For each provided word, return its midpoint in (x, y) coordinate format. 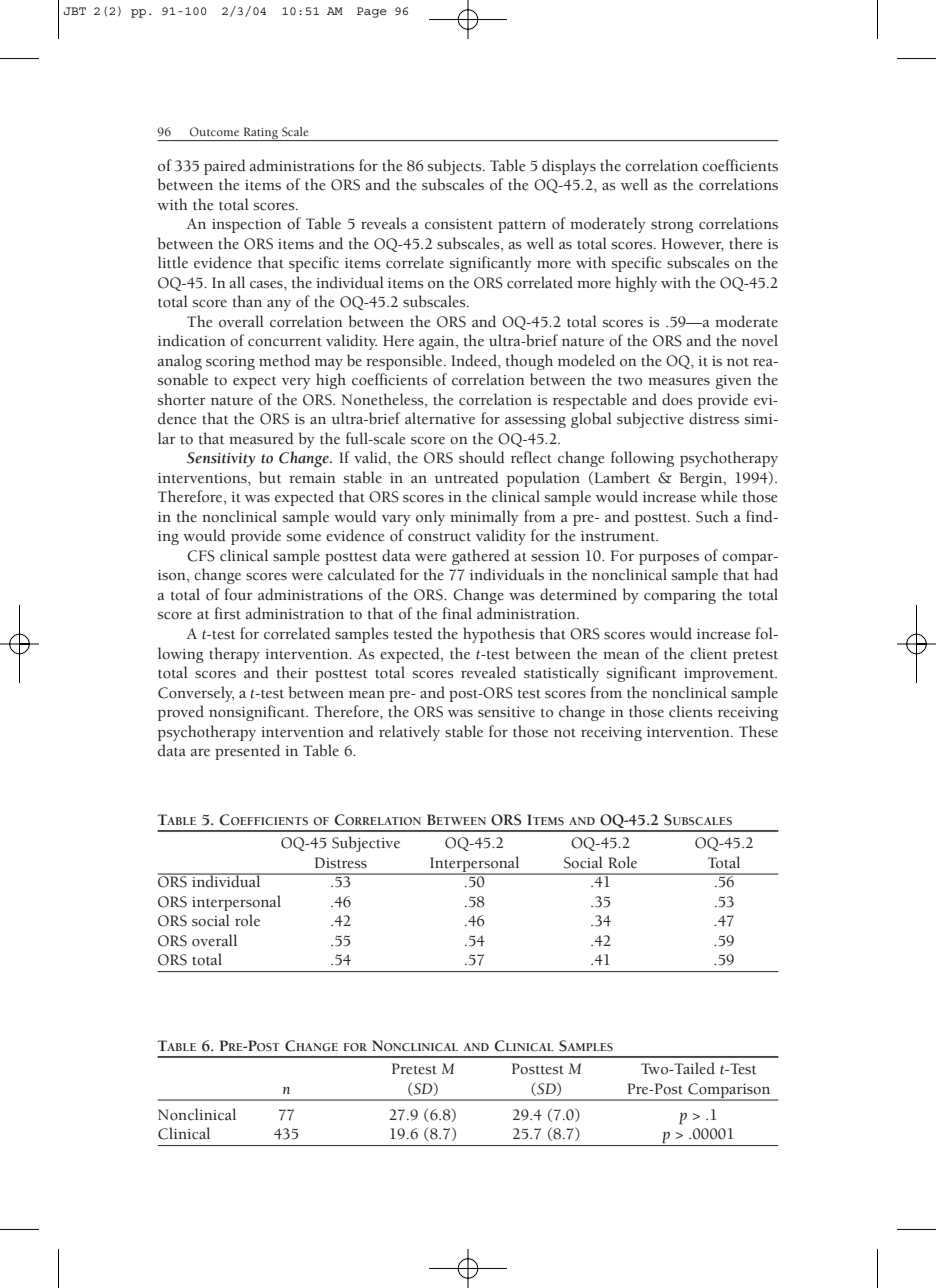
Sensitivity (221, 459)
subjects (456, 167)
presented (247, 752)
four (239, 594)
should (482, 457)
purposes (669, 559)
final (457, 613)
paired (225, 167)
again (438, 343)
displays (569, 167)
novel (760, 340)
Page (372, 12)
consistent (459, 224)
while (719, 496)
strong (672, 226)
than (247, 301)
